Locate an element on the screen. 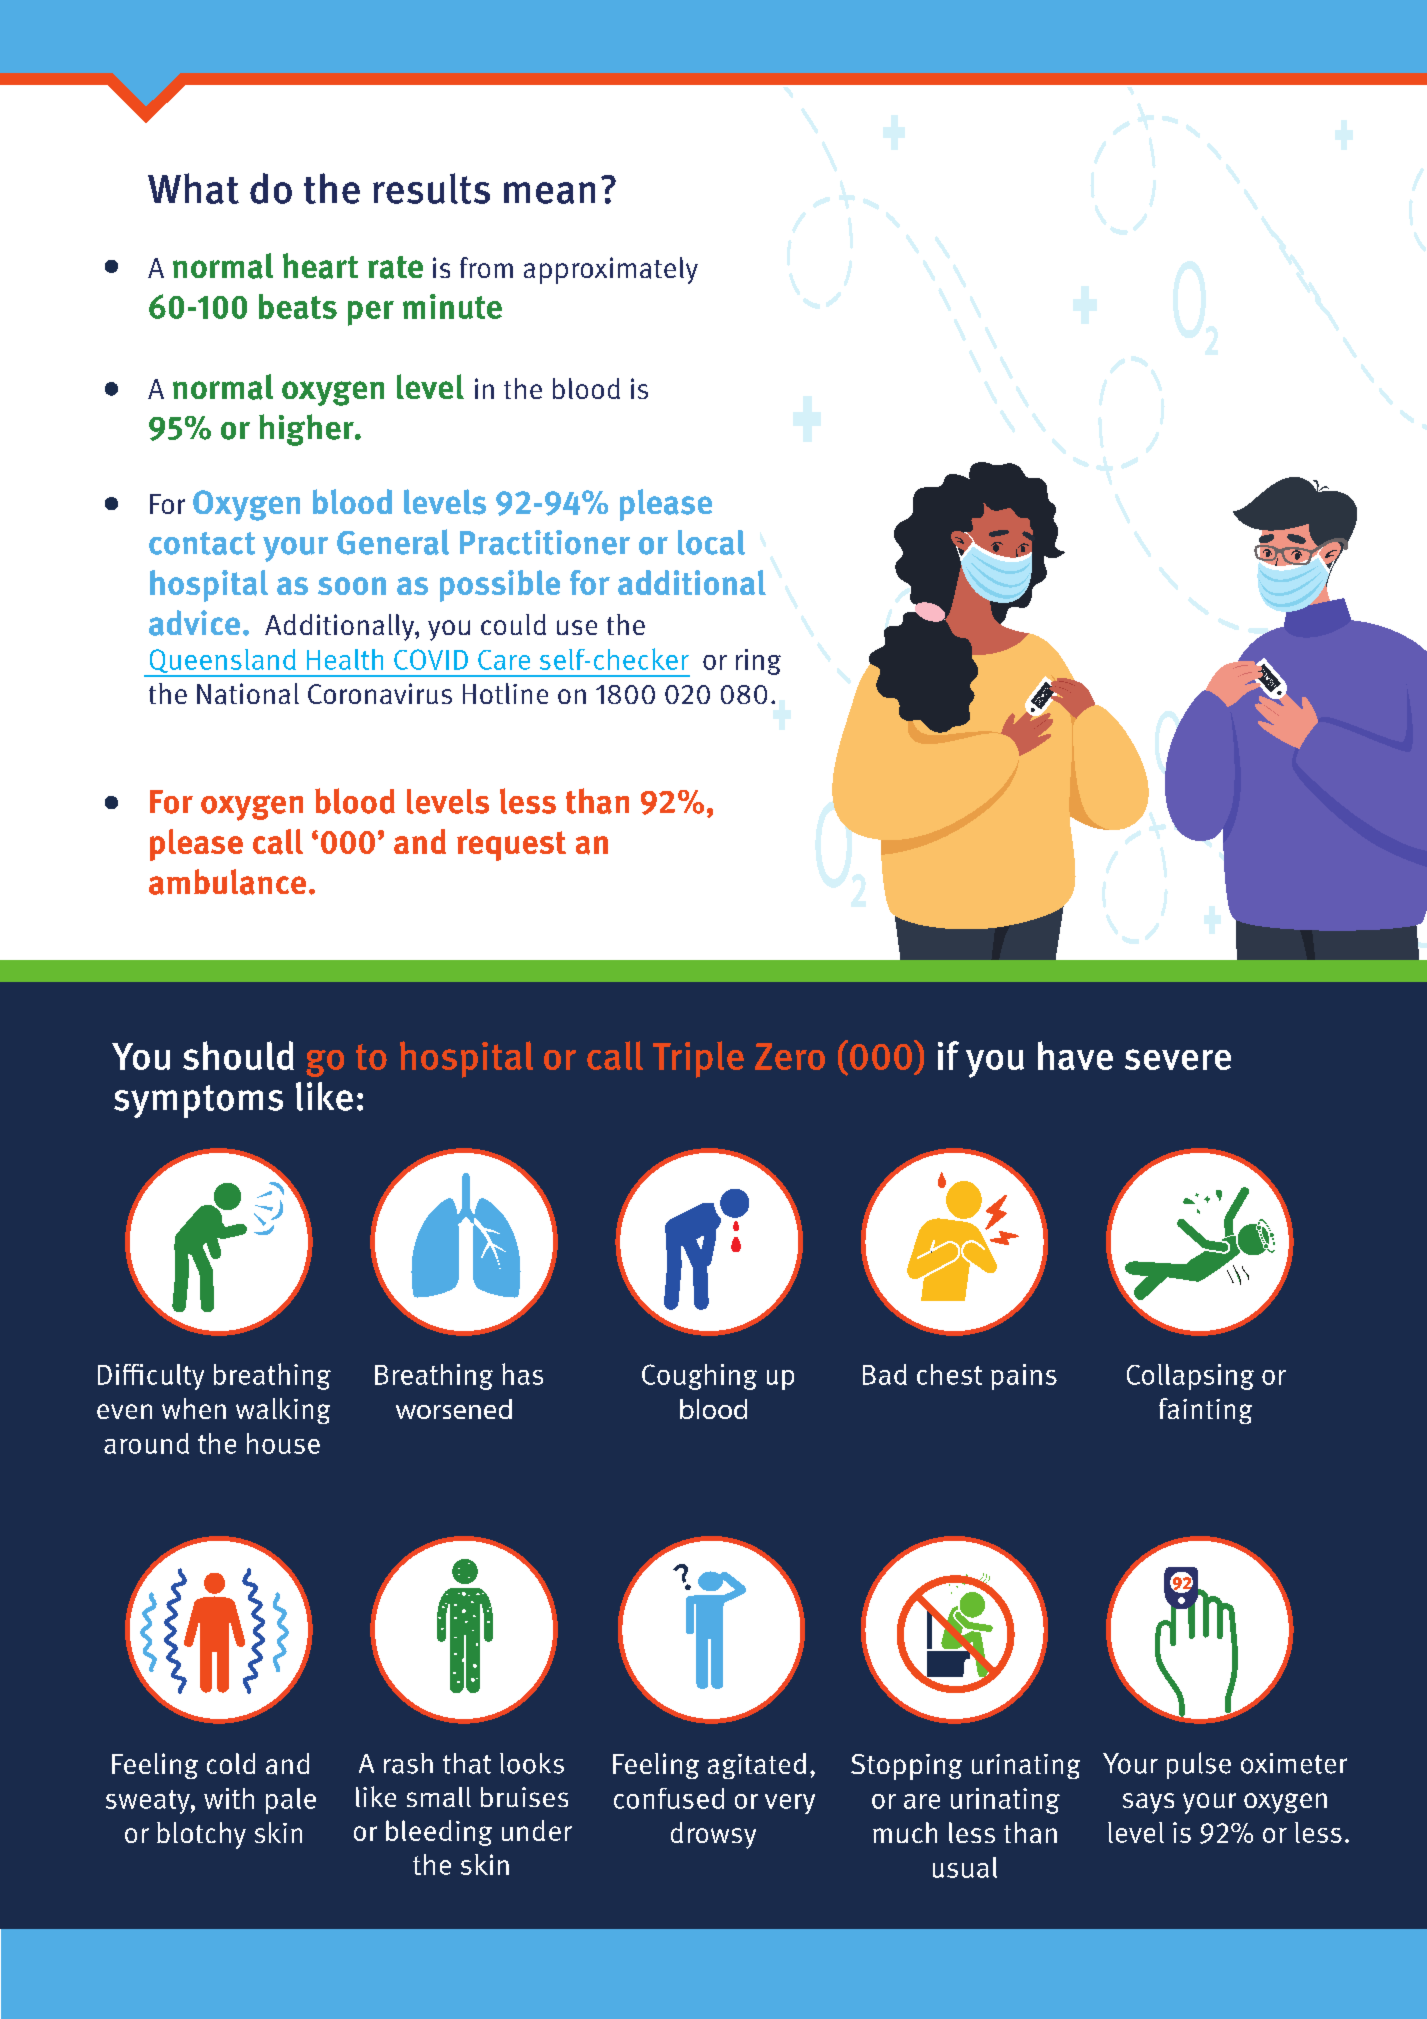  should is located at coordinates (238, 1055).
